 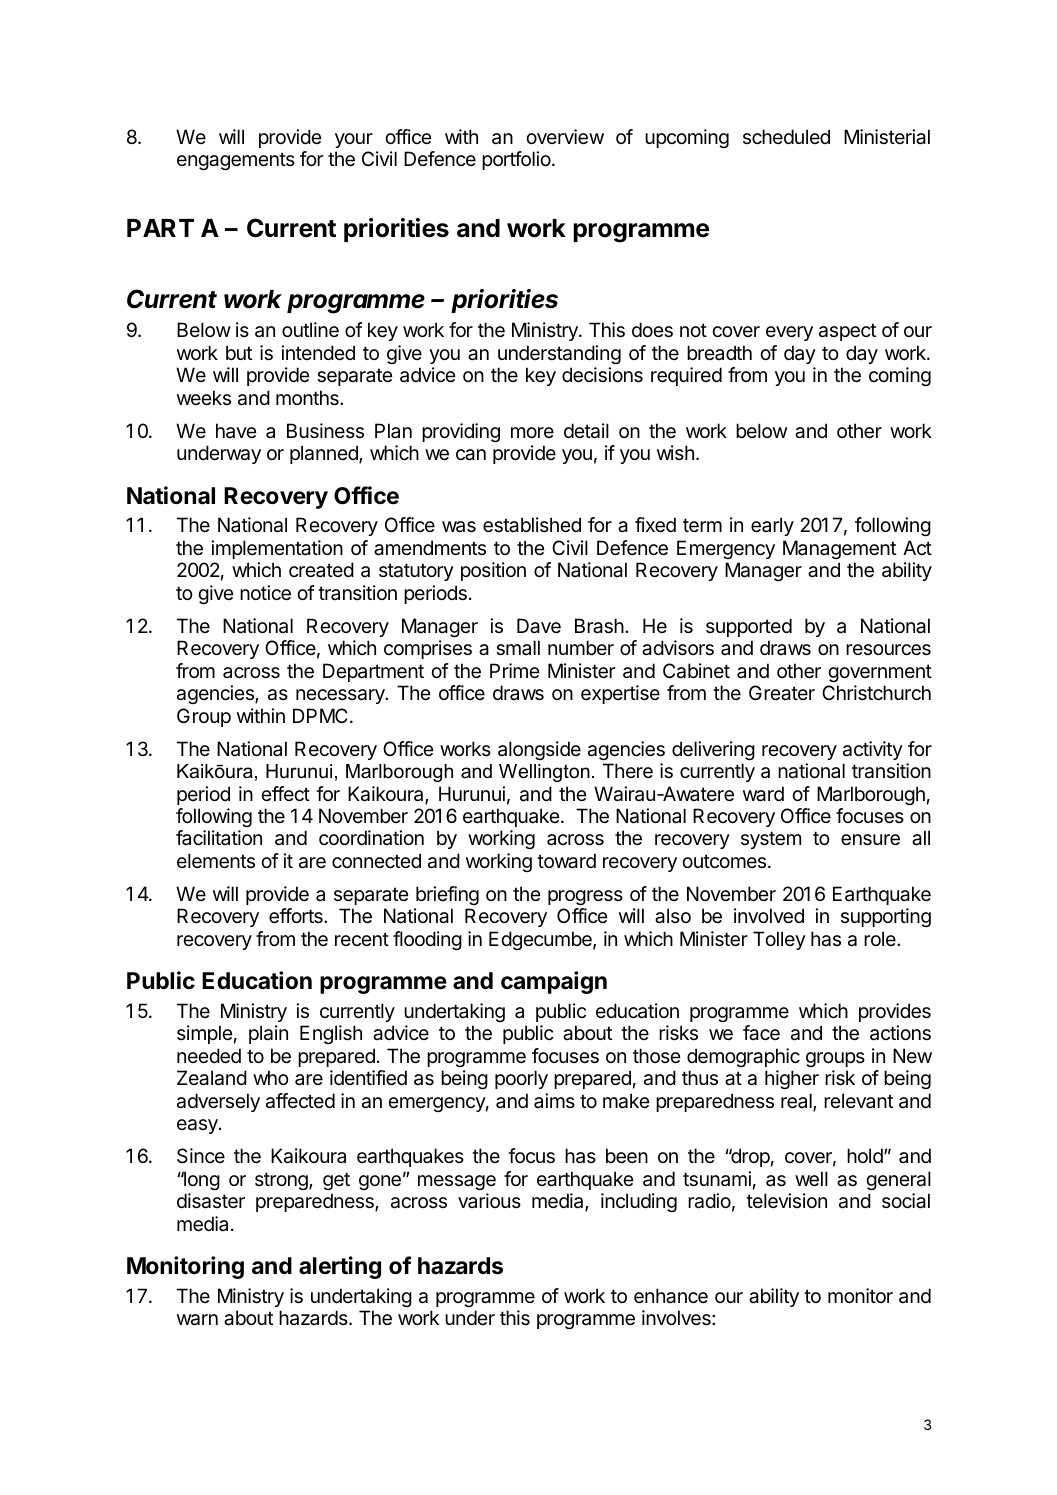 I want to click on enhance, so click(x=671, y=1296).
